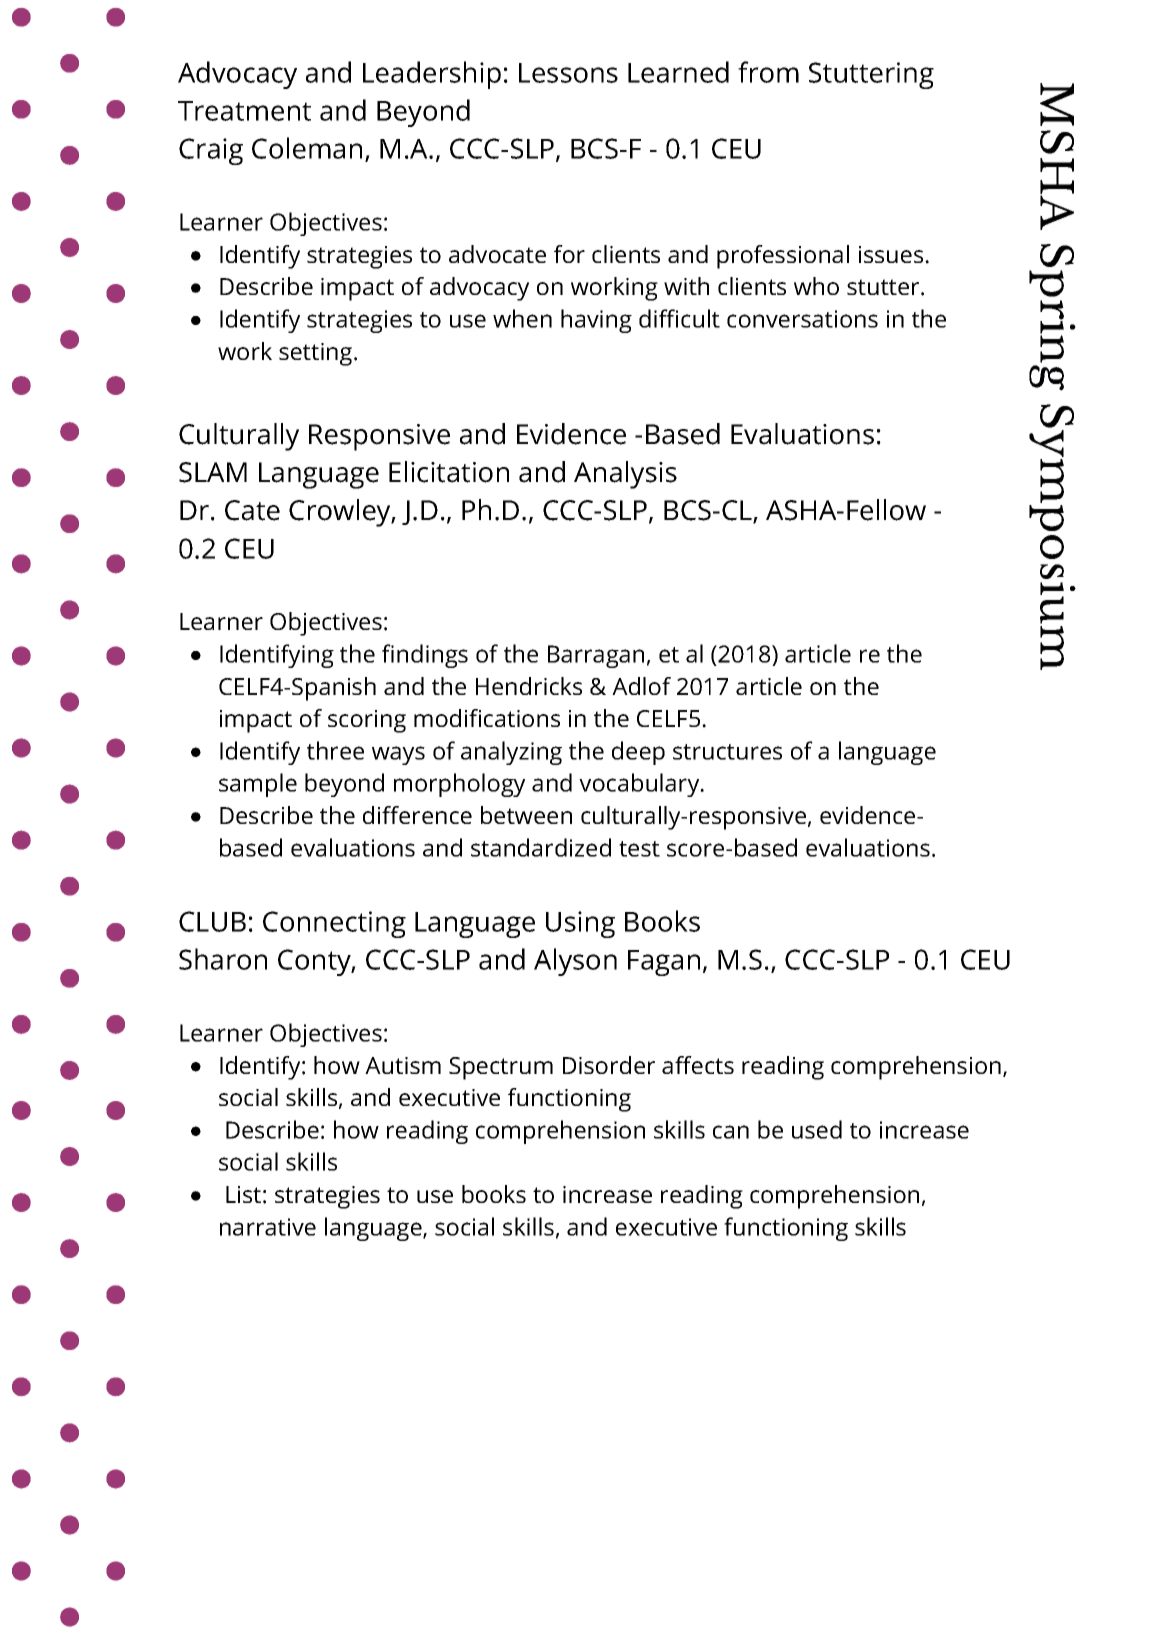 The width and height of the image is (1165, 1647). Describe the element at coordinates (268, 1227) in the image. I see `narrative` at that location.
